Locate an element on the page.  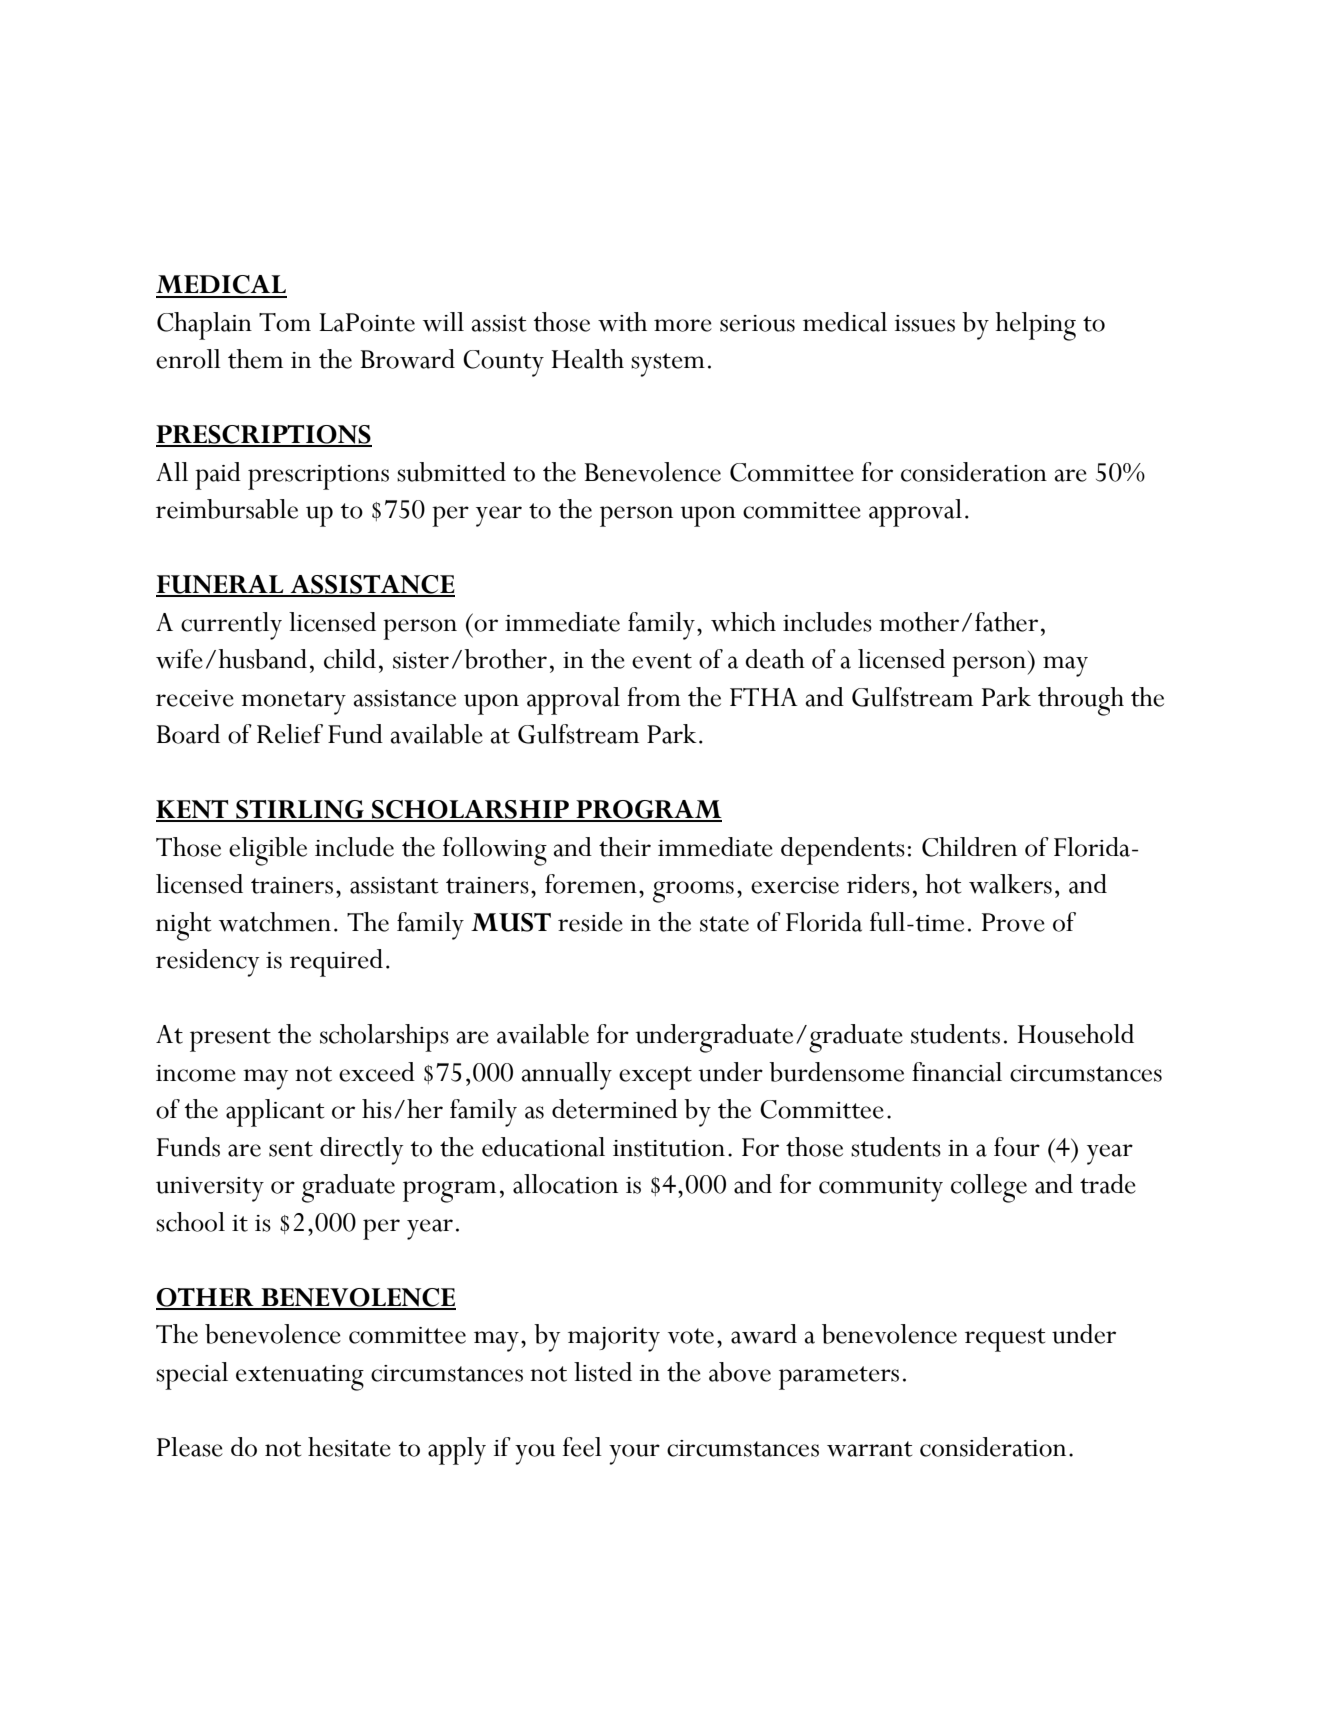
grooms is located at coordinates (693, 892).
